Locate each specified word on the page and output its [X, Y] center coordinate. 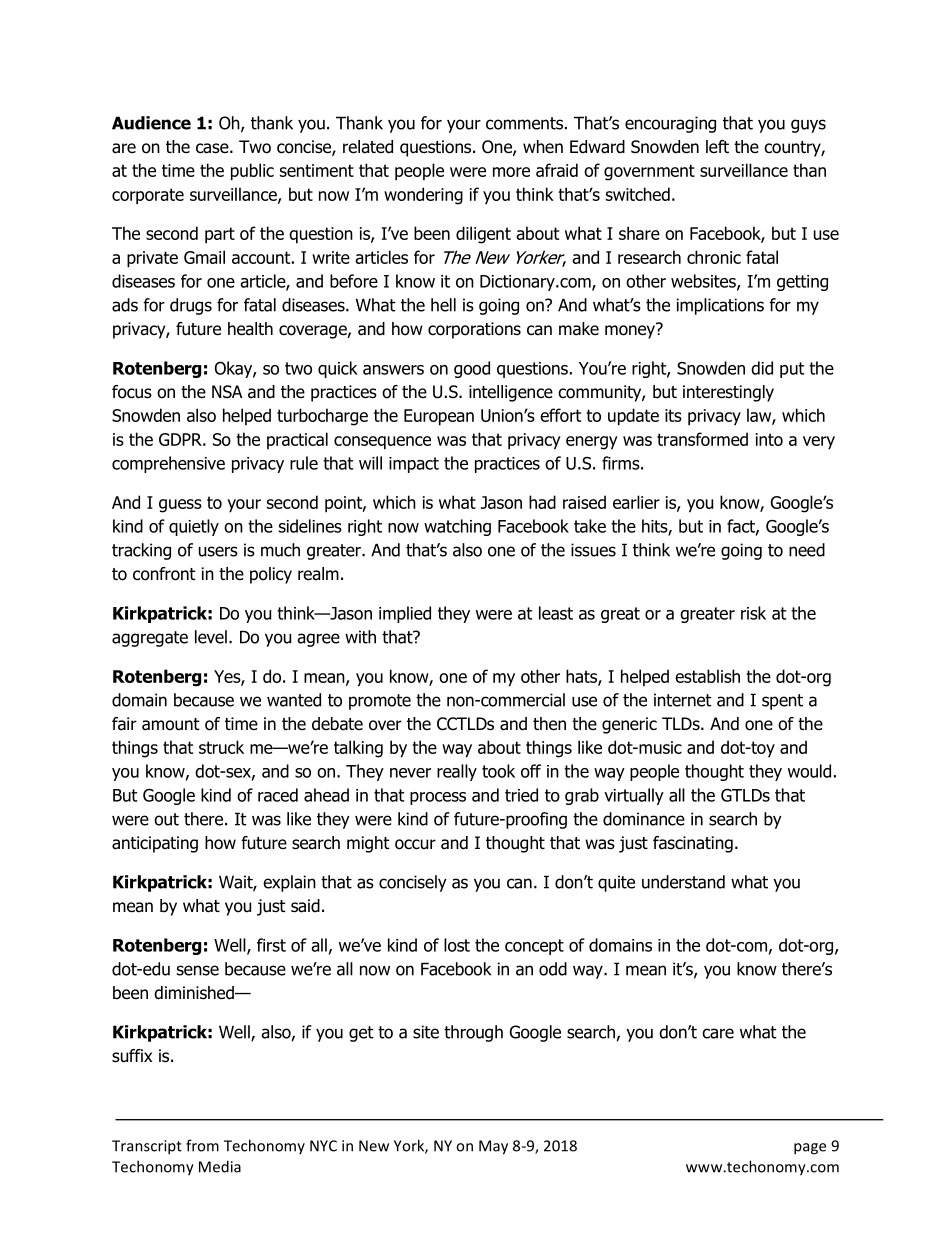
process [438, 798]
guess [180, 506]
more [511, 172]
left [717, 146]
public [252, 172]
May [493, 1147]
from [202, 1145]
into [769, 439]
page [810, 1149]
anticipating [155, 844]
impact [414, 465]
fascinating [693, 844]
